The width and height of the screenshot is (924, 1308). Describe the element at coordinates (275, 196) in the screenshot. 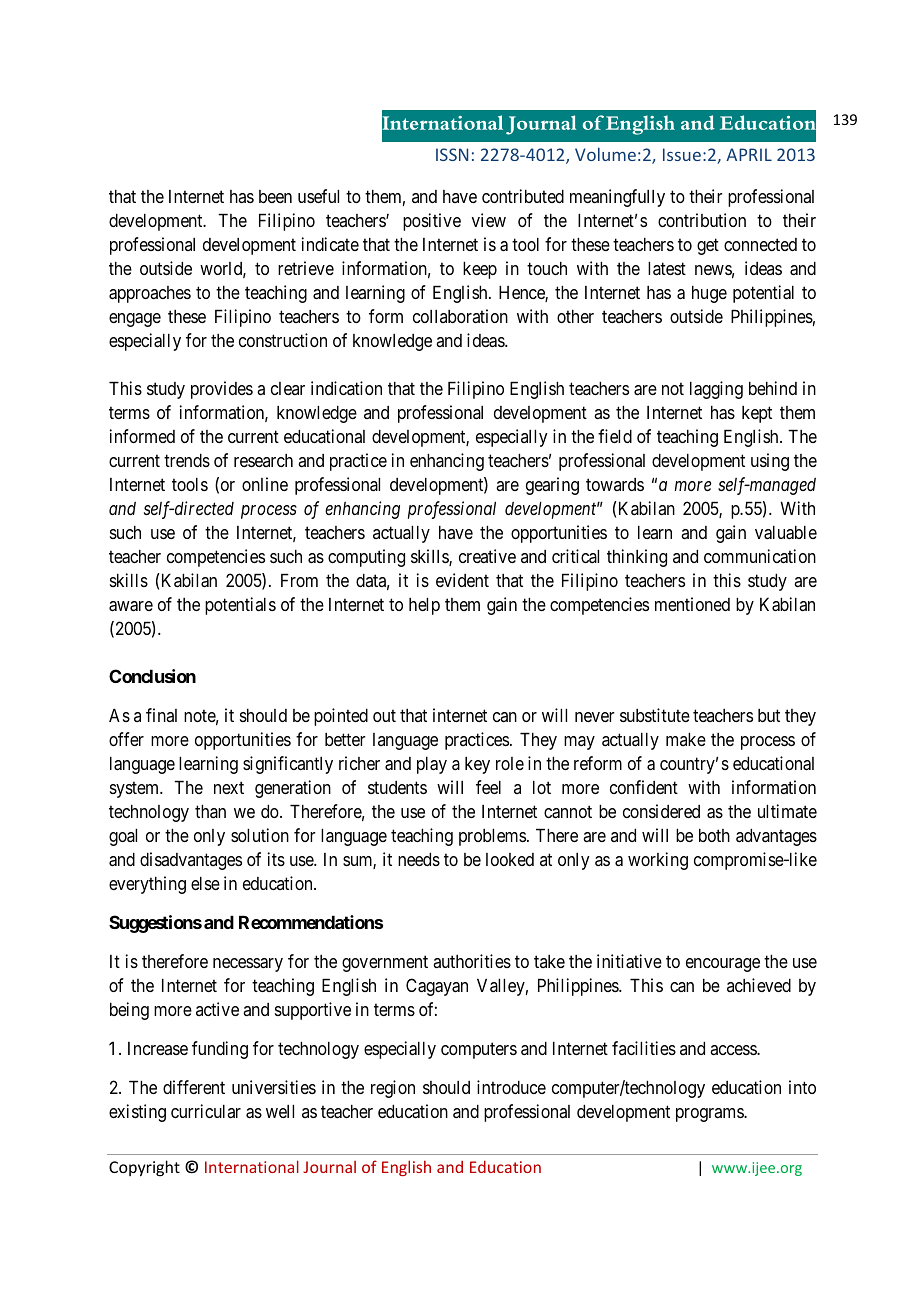

I see `been` at that location.
